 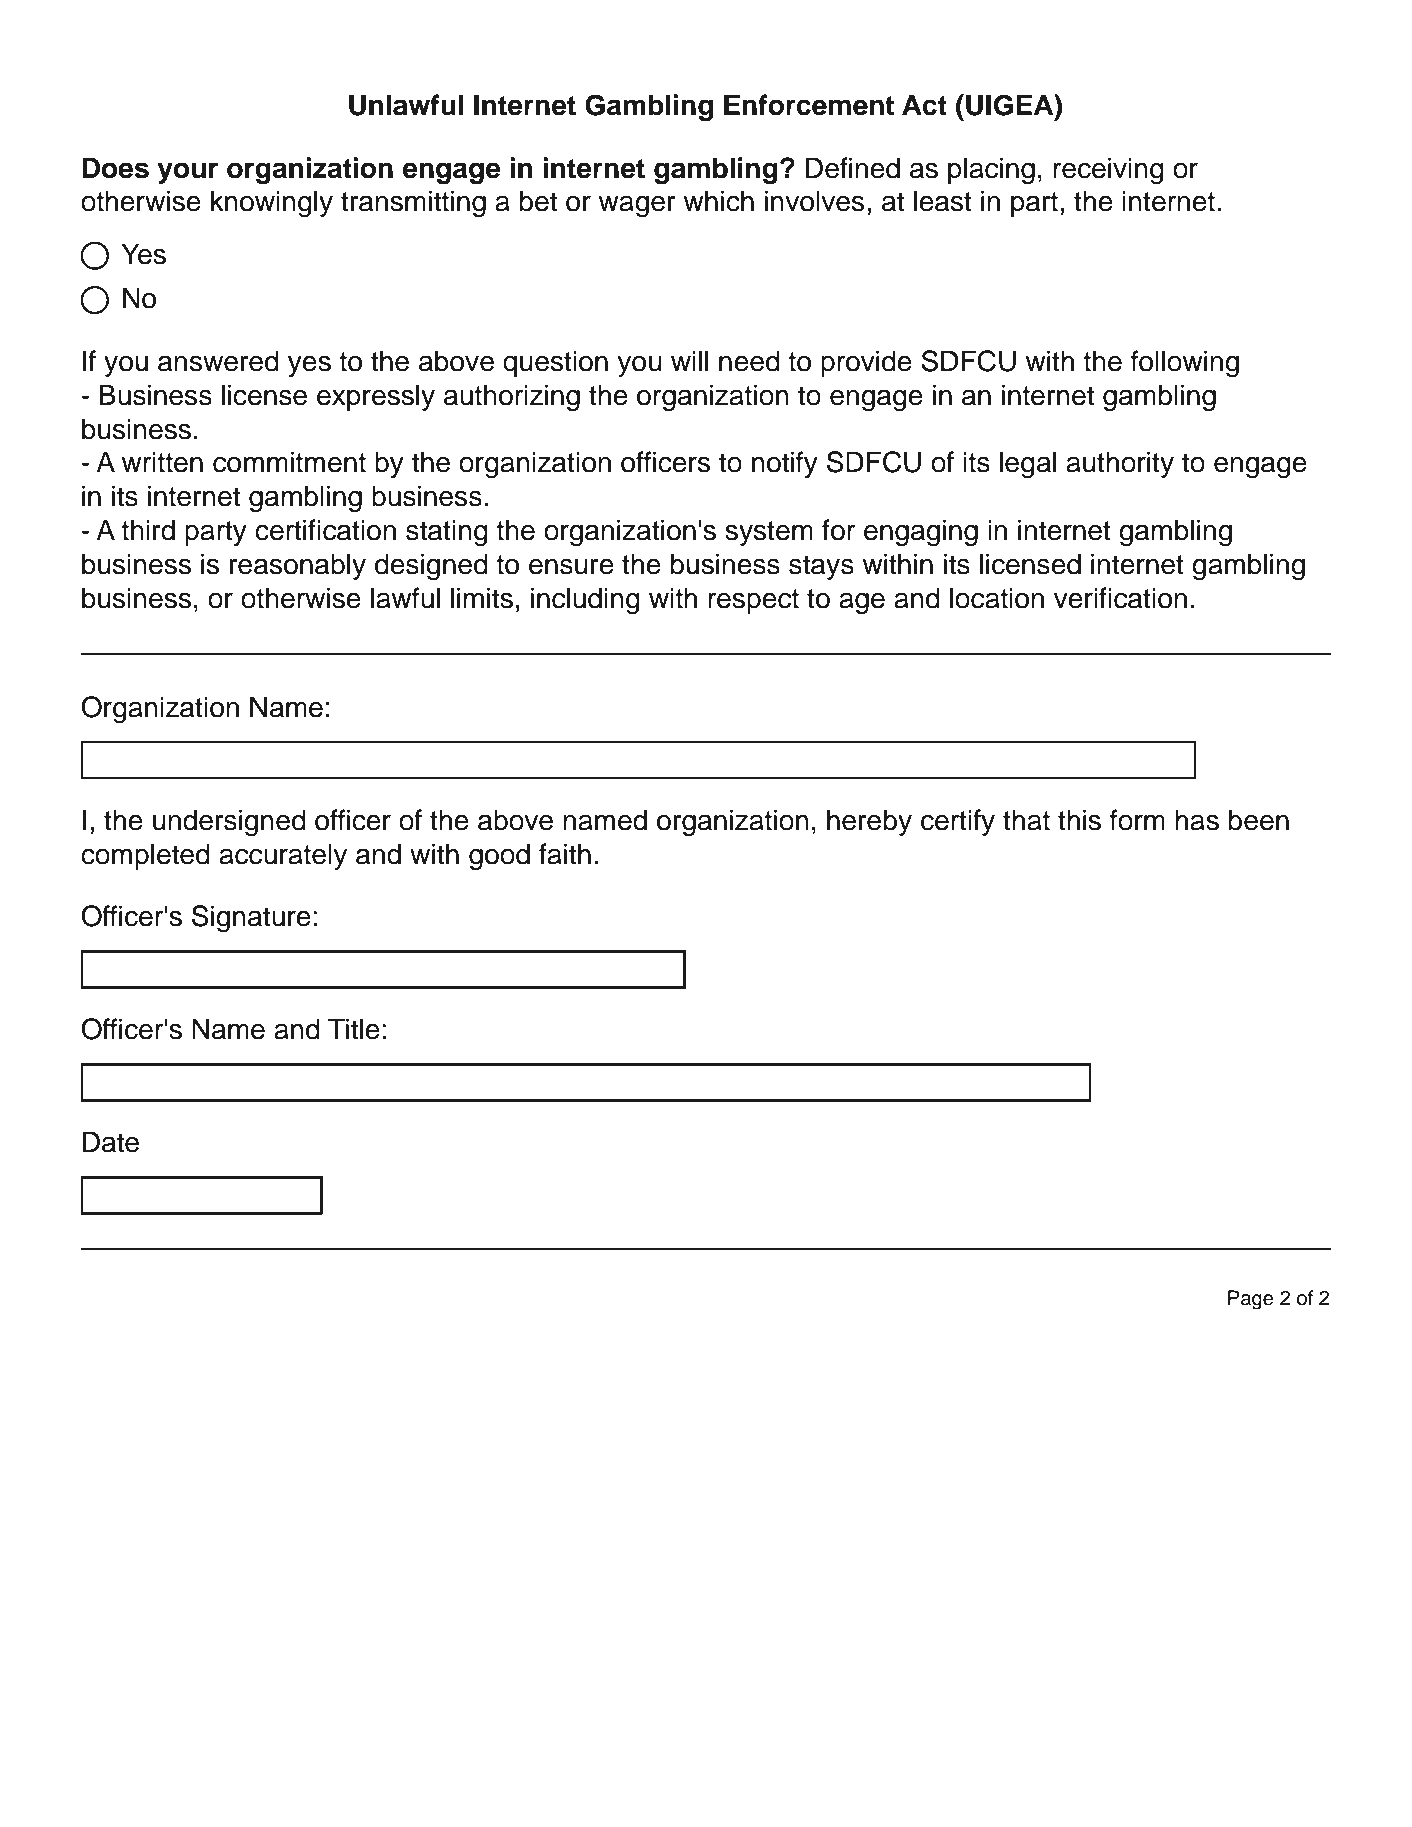 What do you see at coordinates (229, 823) in the page?
I see `undersigned` at bounding box center [229, 823].
